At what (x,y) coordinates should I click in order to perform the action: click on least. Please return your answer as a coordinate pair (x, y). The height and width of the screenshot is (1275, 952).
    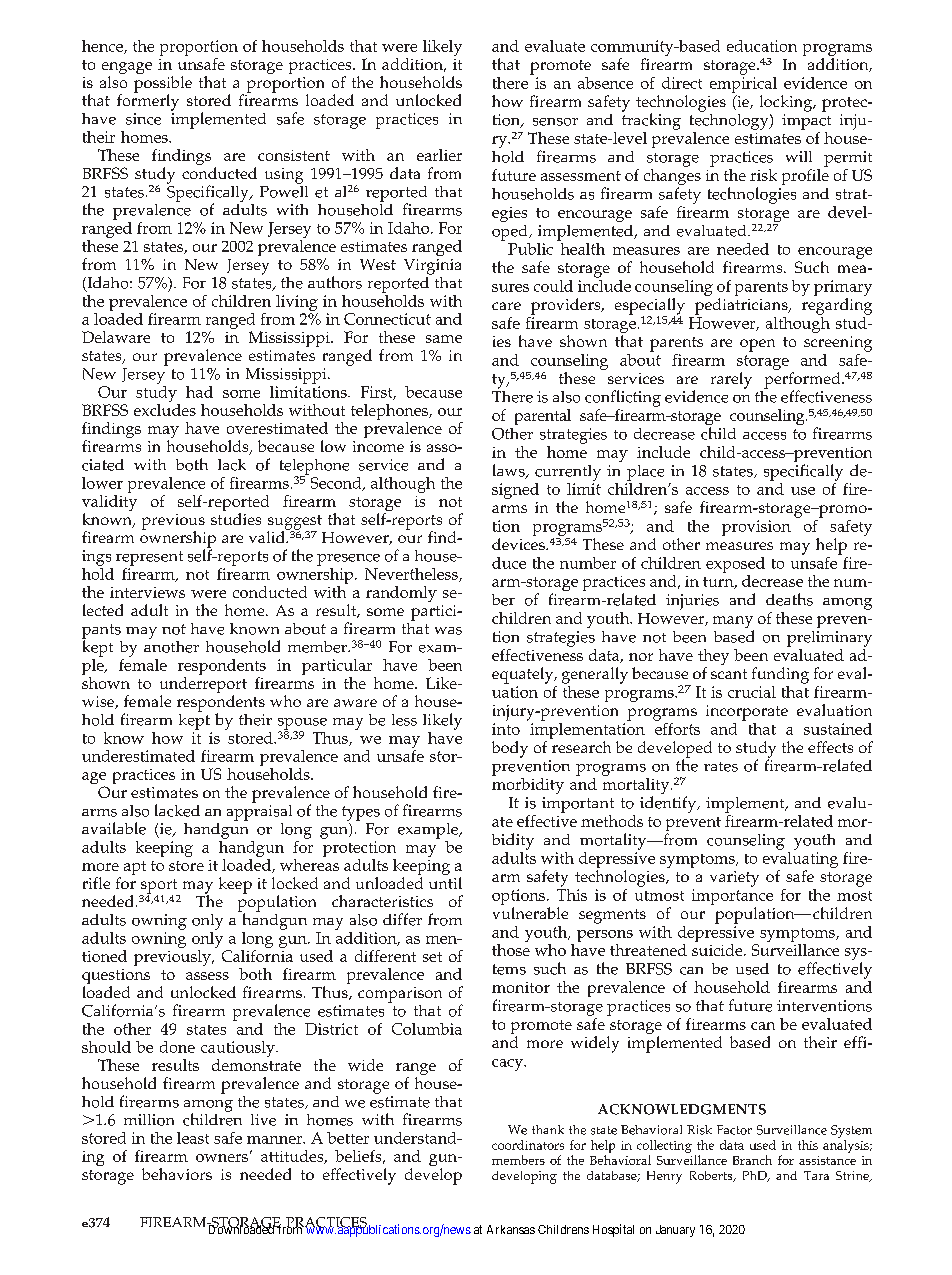
    Looking at the image, I should click on (193, 1138).
